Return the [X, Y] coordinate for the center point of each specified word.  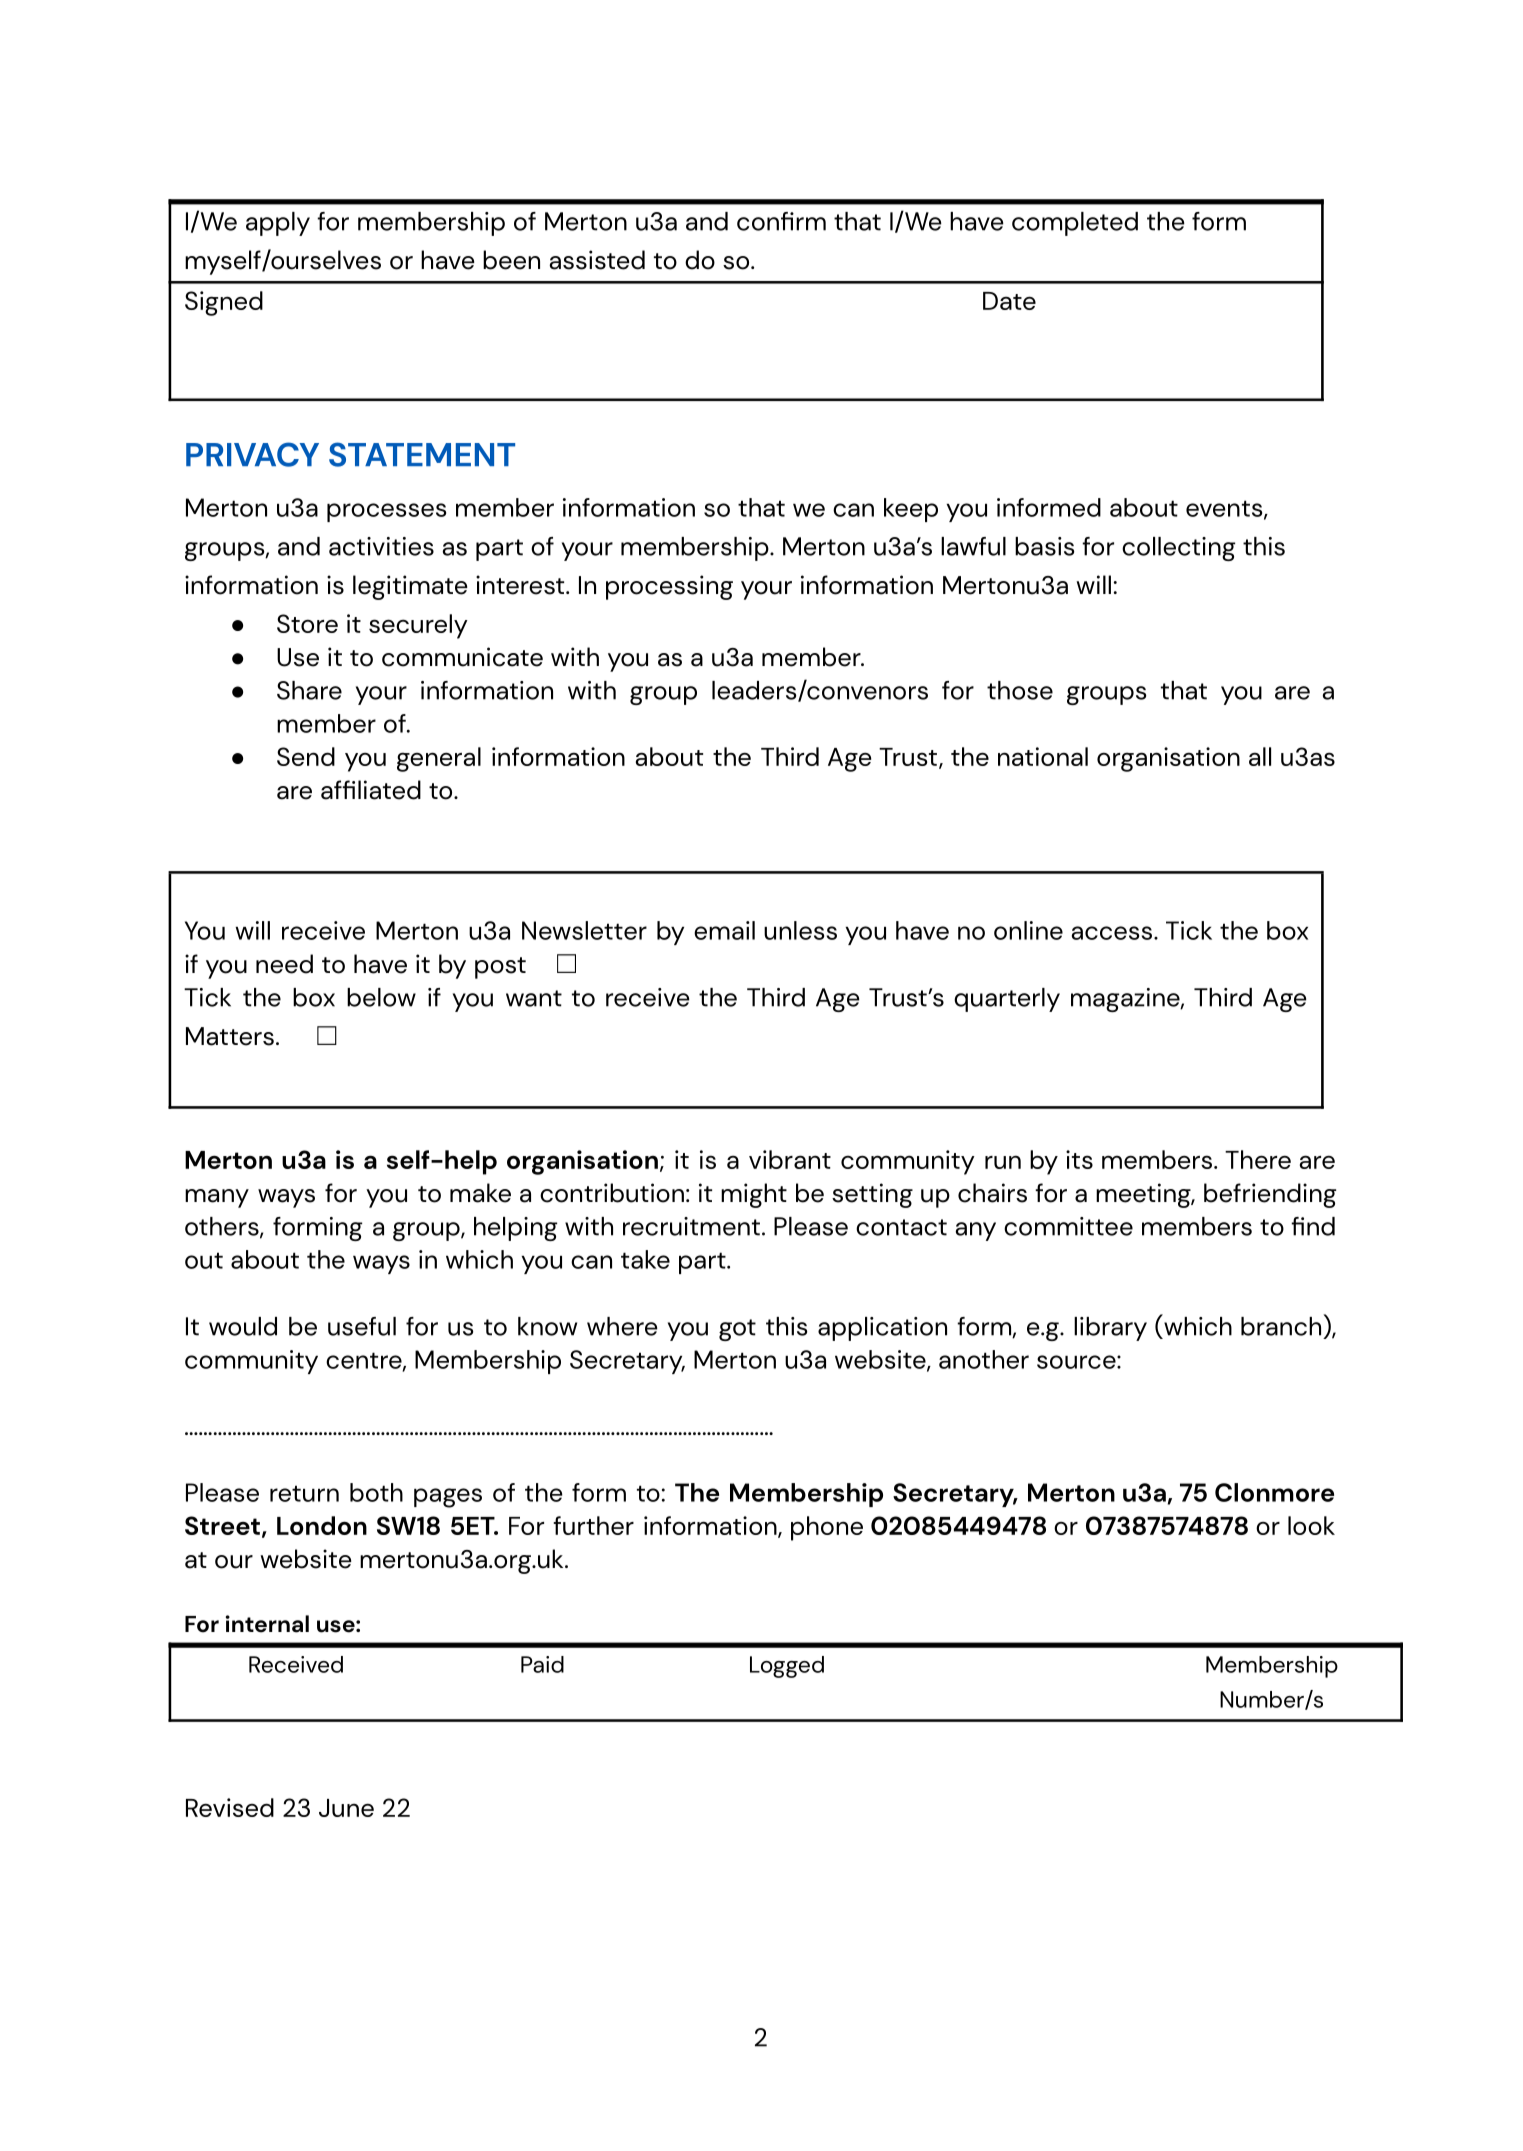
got [737, 1330]
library [1110, 1329]
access [1113, 933]
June [346, 1808]
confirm [781, 221]
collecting [1178, 549]
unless [800, 930]
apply [278, 224]
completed [1075, 224]
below [381, 997]
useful [362, 1326]
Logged [787, 1667]
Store [307, 623]
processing [669, 587]
